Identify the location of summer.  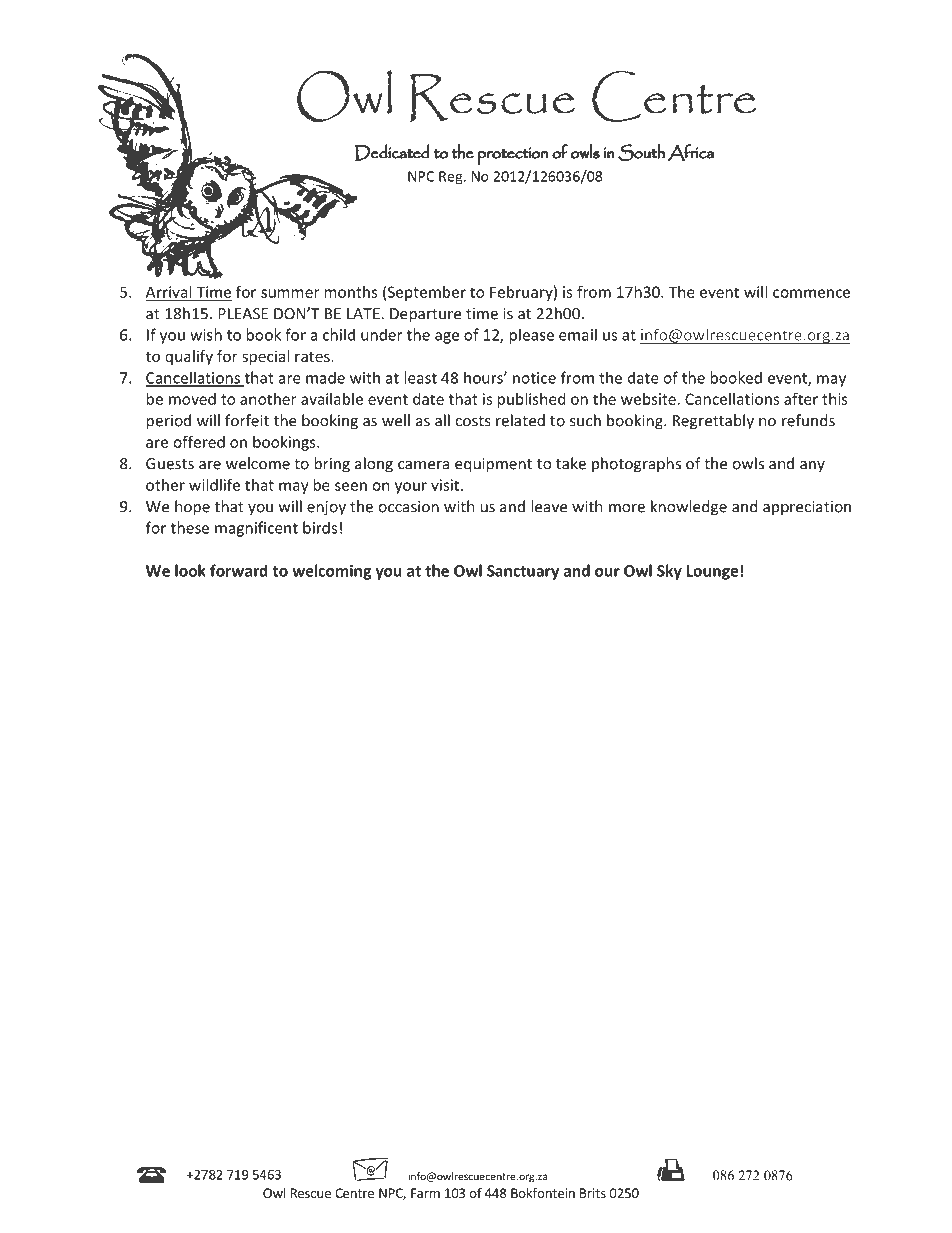
(290, 293).
